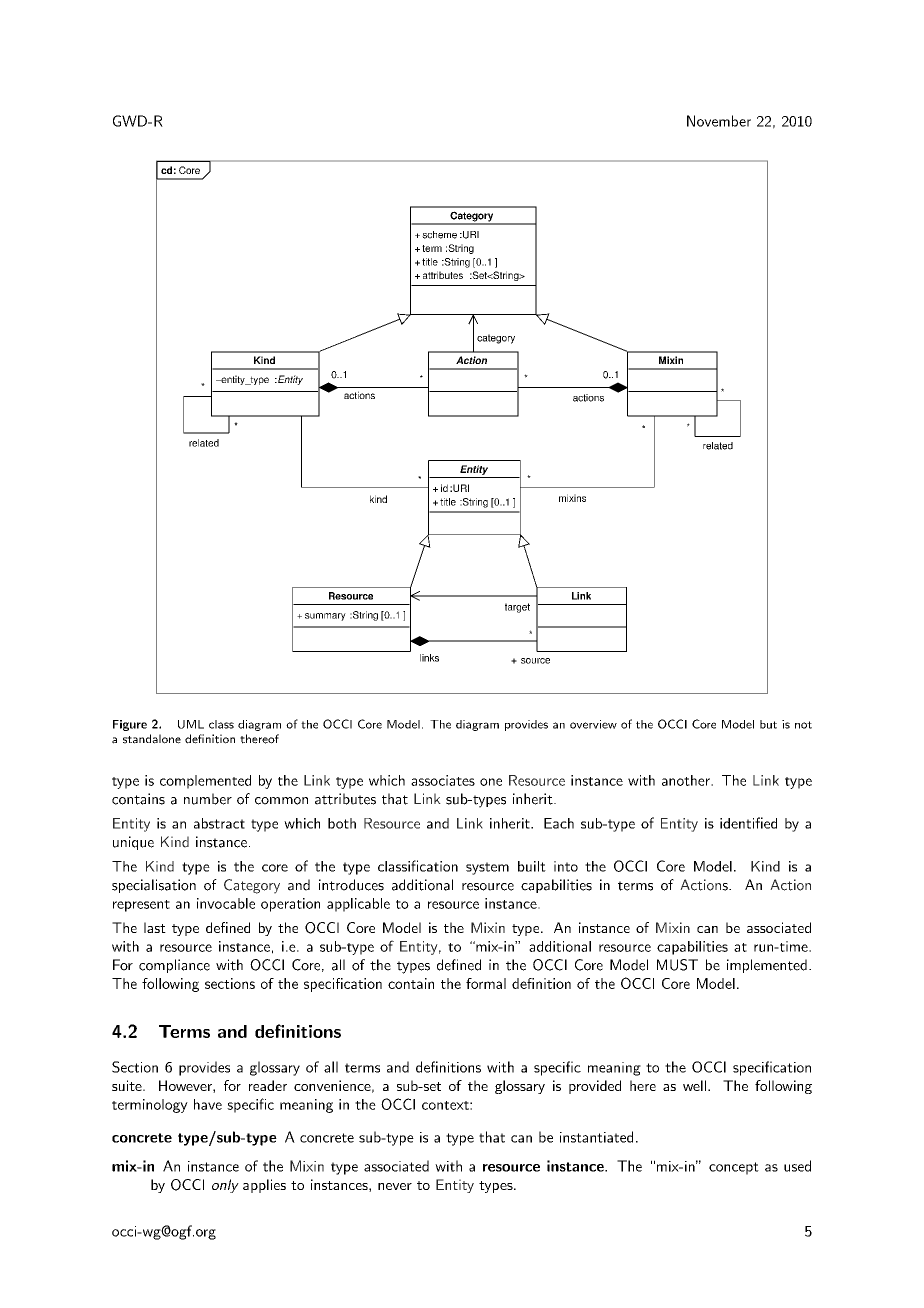 This image has width=924, height=1308. What do you see at coordinates (687, 780) in the image?
I see `another` at bounding box center [687, 780].
